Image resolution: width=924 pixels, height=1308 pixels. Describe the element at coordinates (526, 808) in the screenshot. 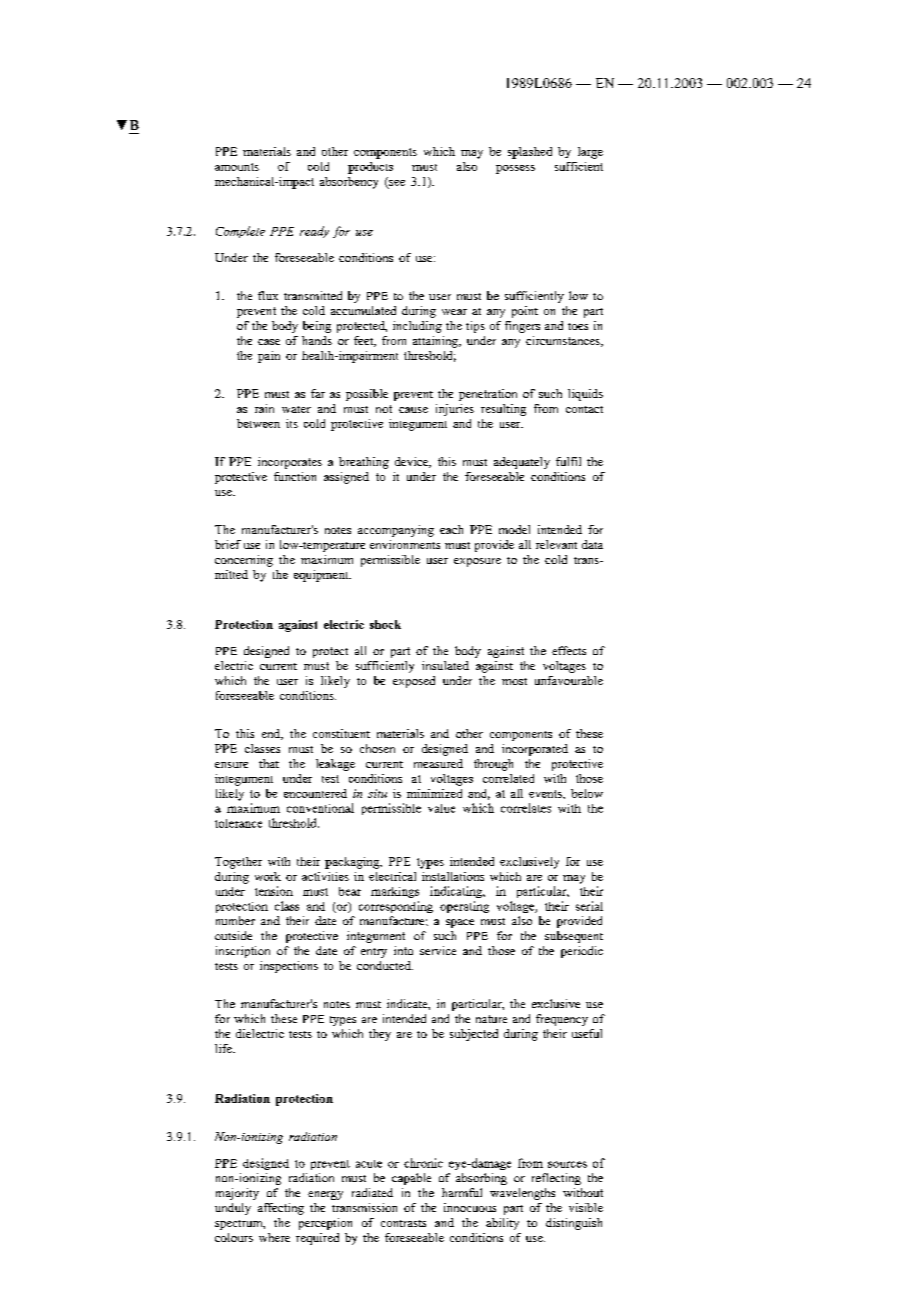

I see `correlates` at that location.
